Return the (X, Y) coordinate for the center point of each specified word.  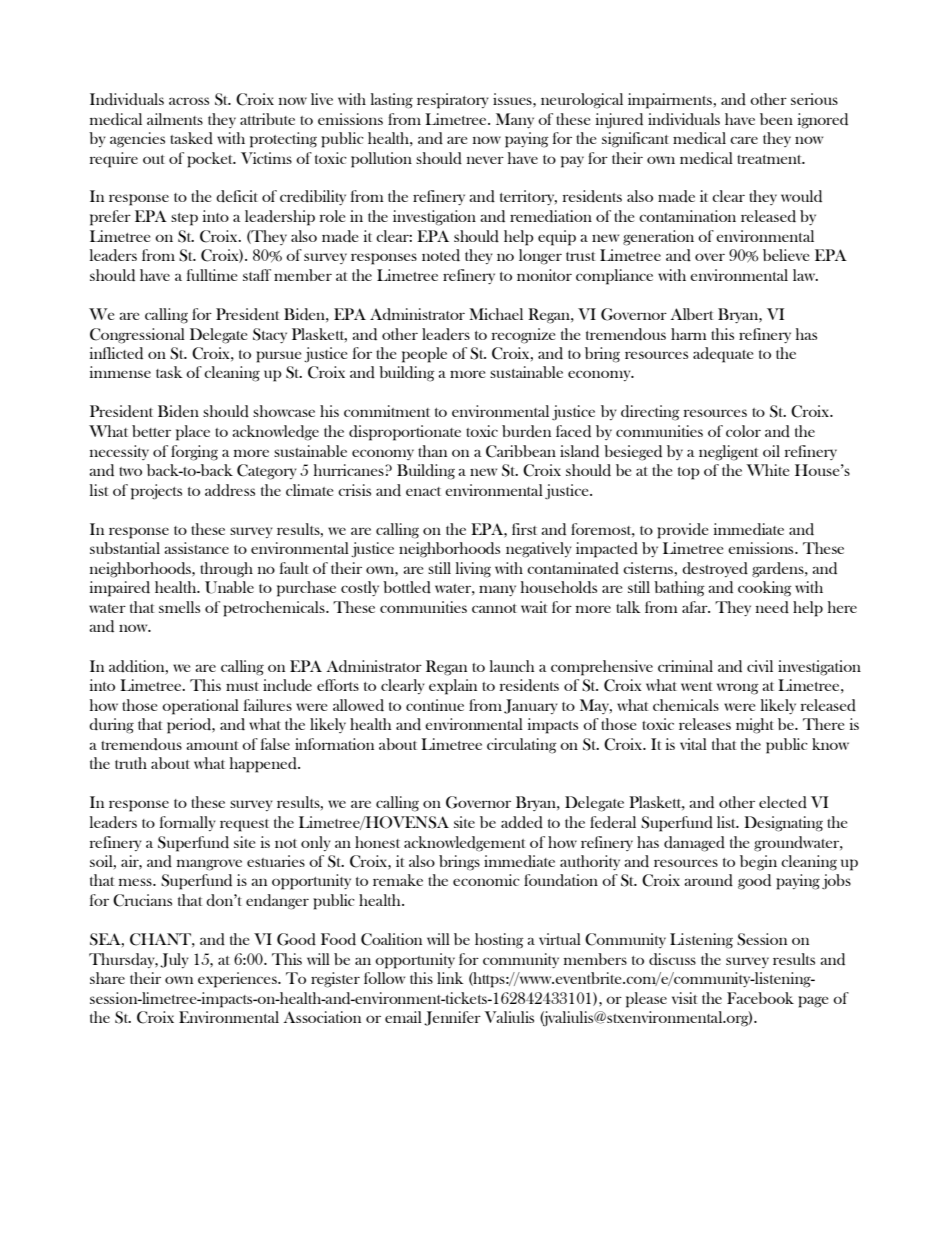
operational (200, 707)
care (744, 140)
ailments (175, 119)
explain (453, 687)
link (450, 978)
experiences (238, 980)
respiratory (453, 101)
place (193, 433)
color (743, 431)
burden (526, 431)
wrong (738, 689)
